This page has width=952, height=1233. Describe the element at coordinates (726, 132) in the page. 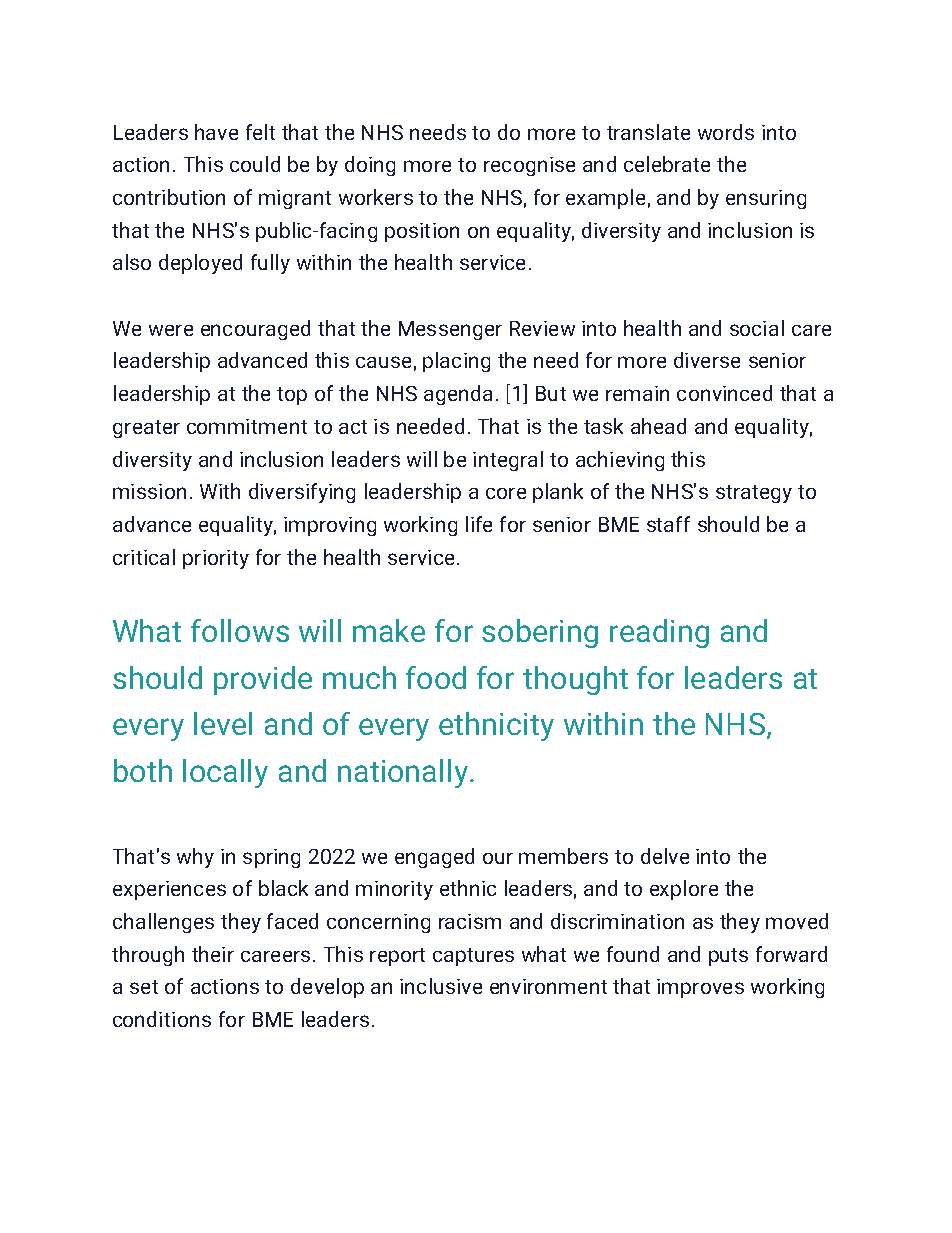

I see `words` at that location.
